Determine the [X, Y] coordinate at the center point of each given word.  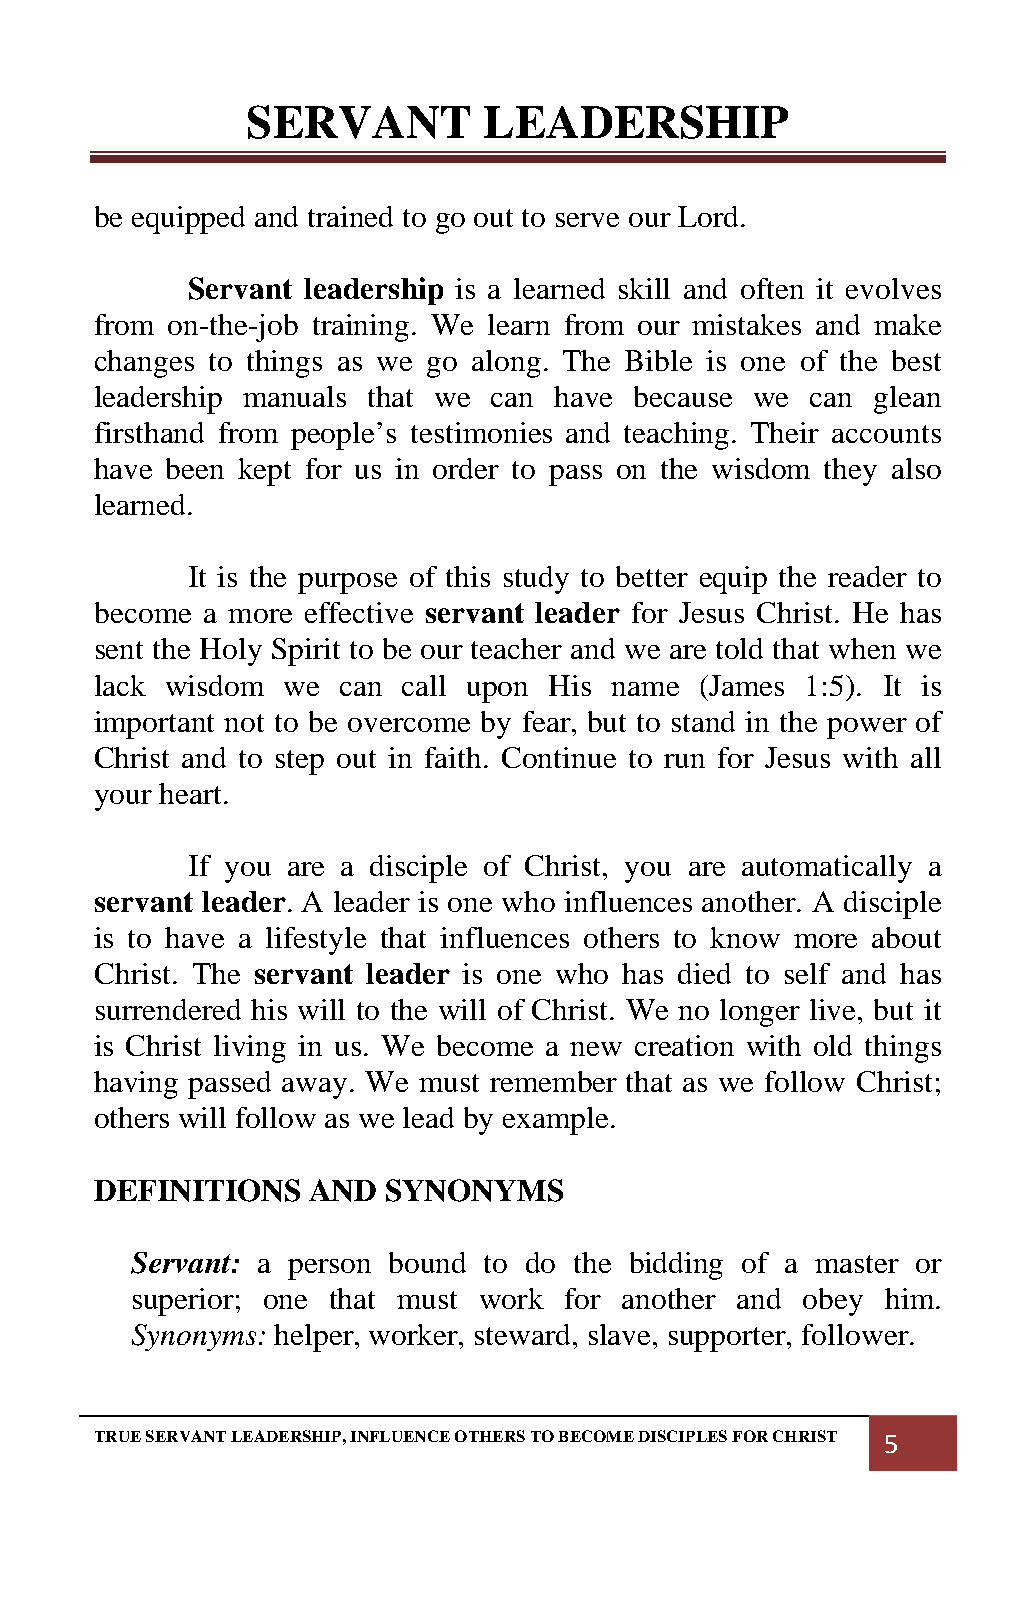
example [555, 1121]
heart [192, 793]
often [772, 288]
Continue [559, 757]
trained [350, 216]
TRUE [118, 1436]
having [136, 1085]
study [536, 580]
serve [587, 220]
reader [867, 576]
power [867, 728]
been [195, 468]
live [834, 1009]
